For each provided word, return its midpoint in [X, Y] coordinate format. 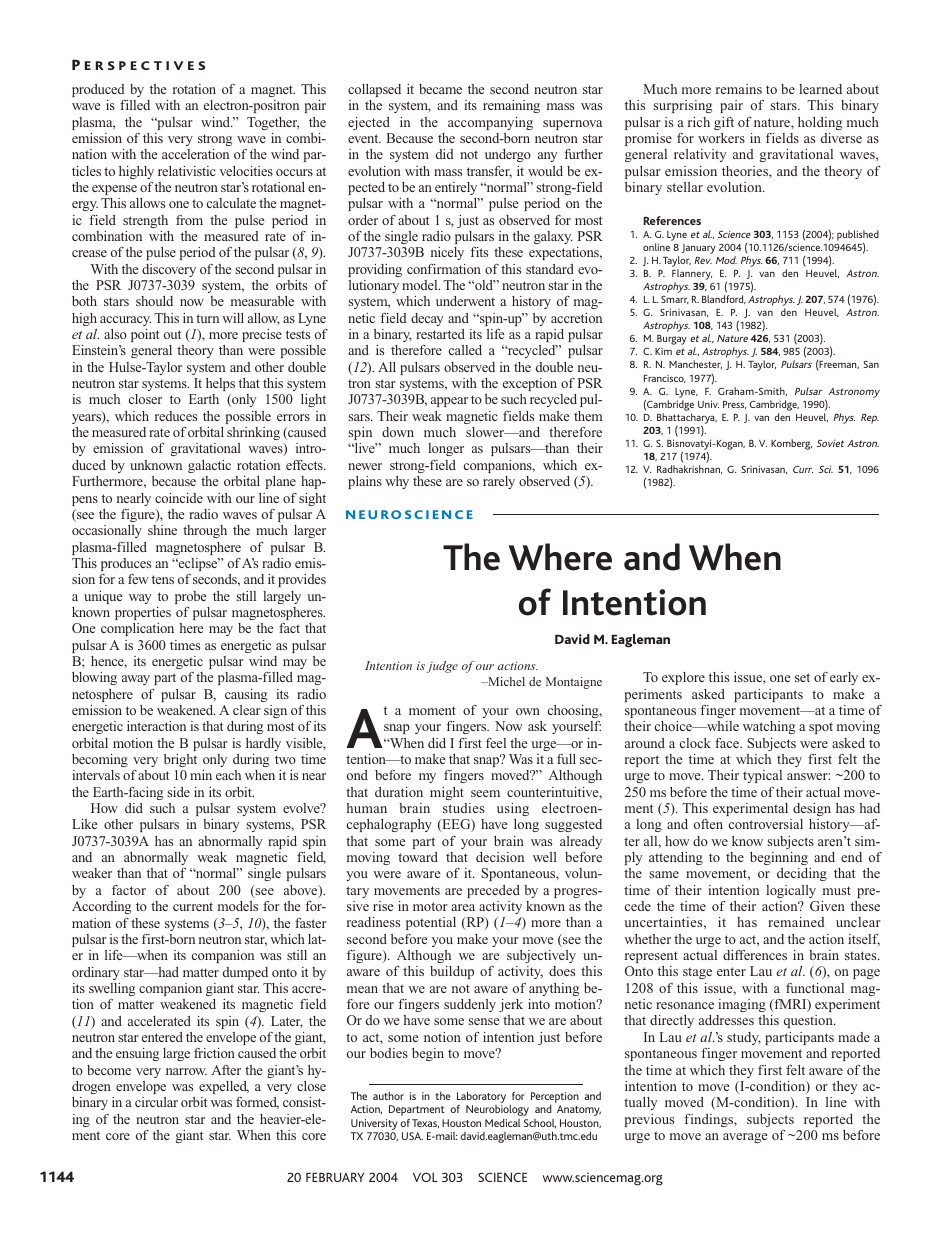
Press [734, 405]
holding [820, 123]
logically [791, 891]
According [101, 907]
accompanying [490, 123]
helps [220, 384]
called [465, 350]
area [463, 907]
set [802, 677]
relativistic [187, 171]
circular [156, 1102]
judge [442, 667]
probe [191, 597]
